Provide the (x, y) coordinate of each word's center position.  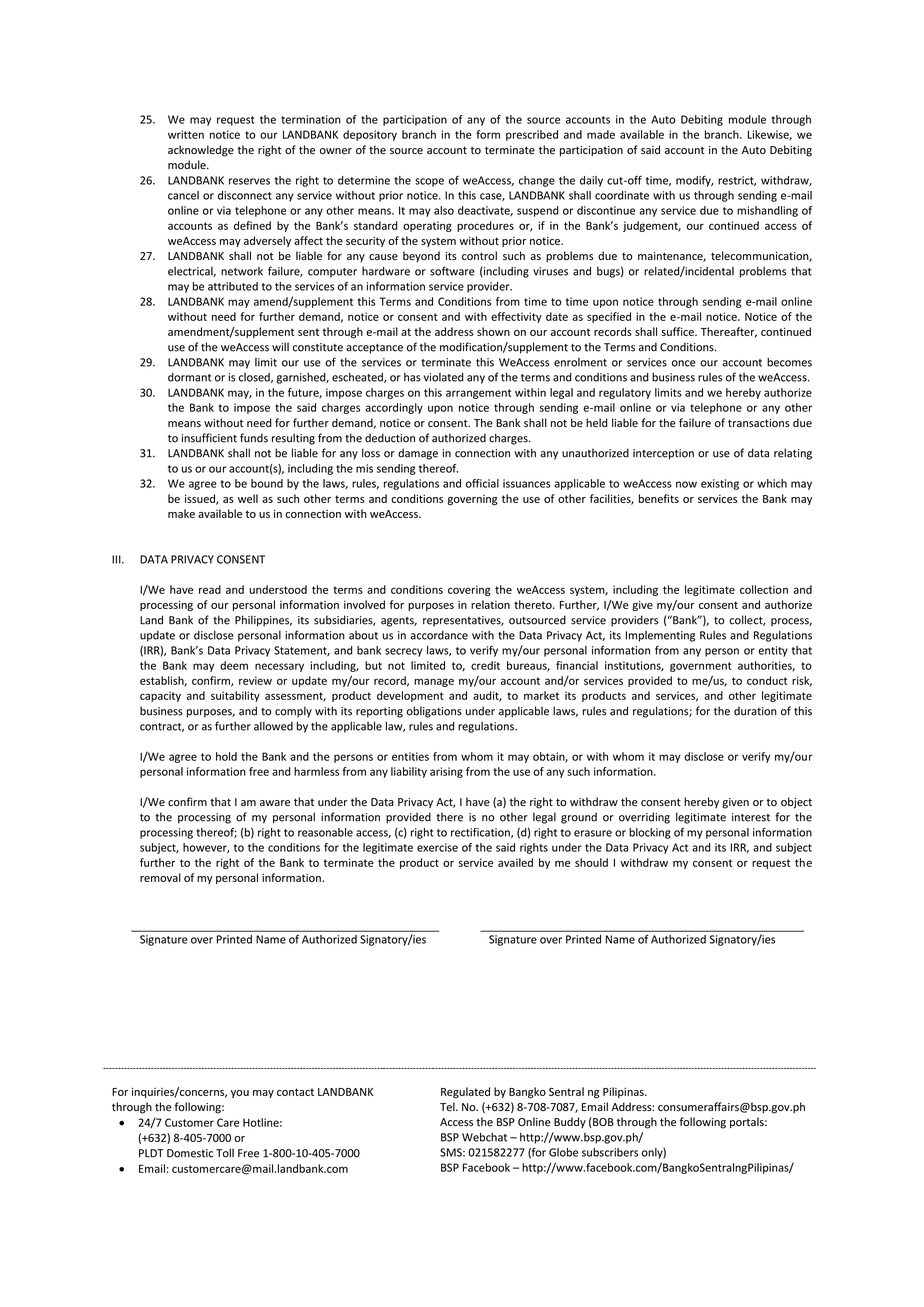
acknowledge (201, 151)
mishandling (767, 211)
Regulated (465, 1092)
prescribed (532, 135)
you (240, 1094)
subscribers (610, 1152)
